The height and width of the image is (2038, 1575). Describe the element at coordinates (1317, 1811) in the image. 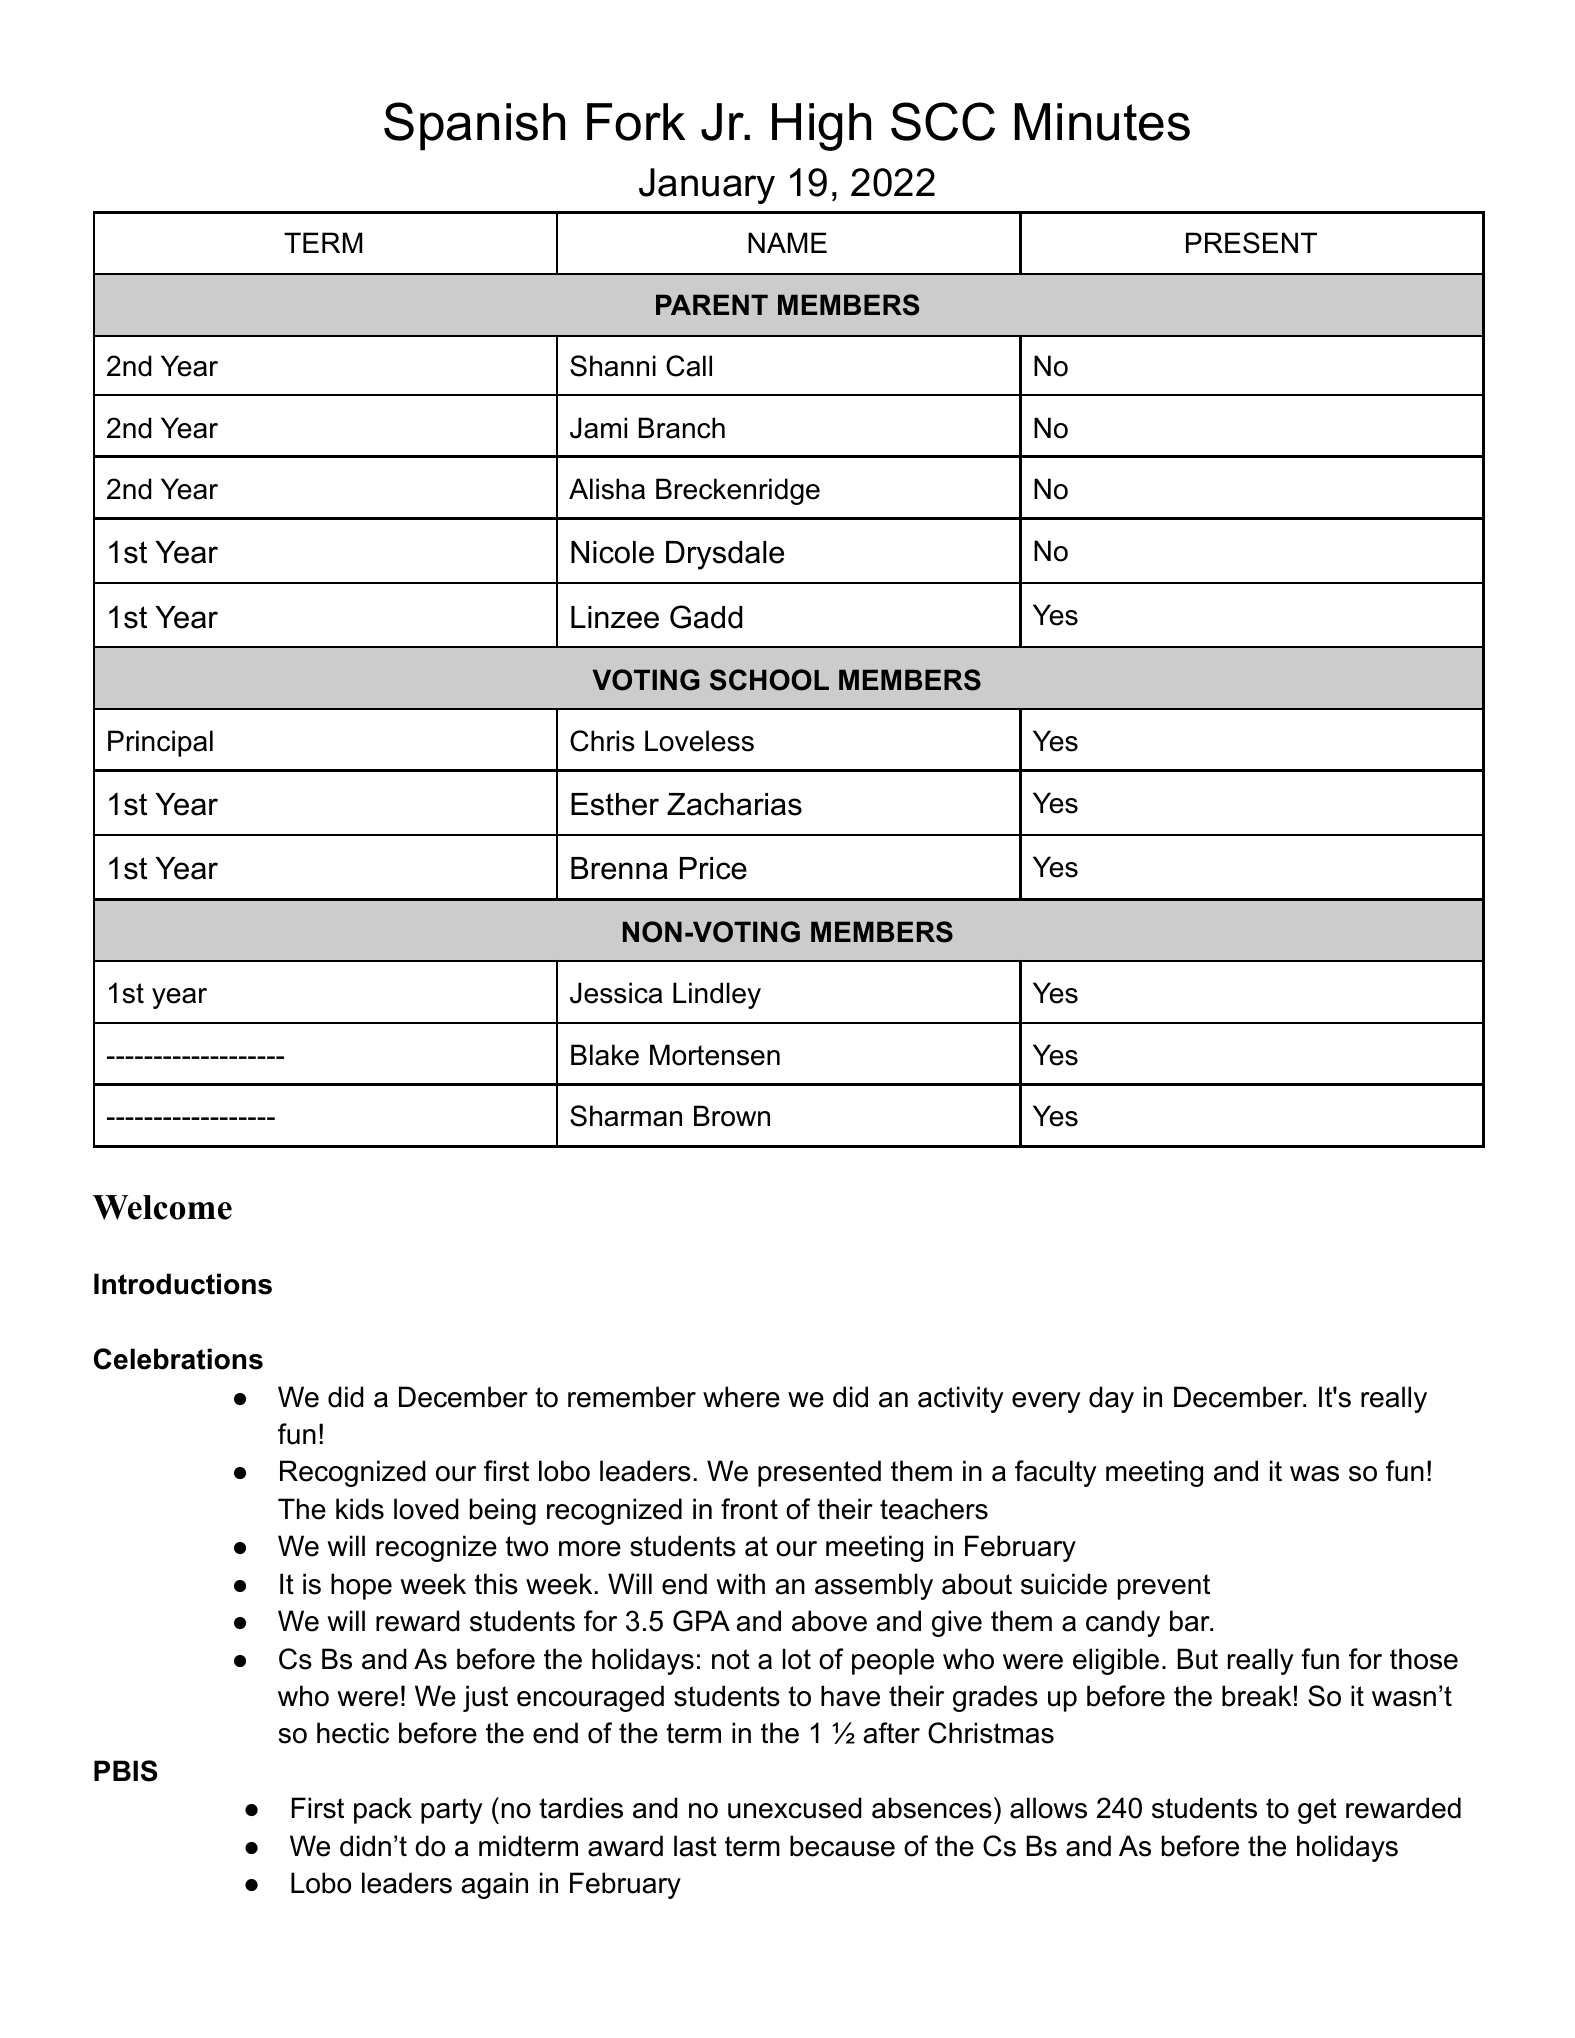

I see `get` at that location.
